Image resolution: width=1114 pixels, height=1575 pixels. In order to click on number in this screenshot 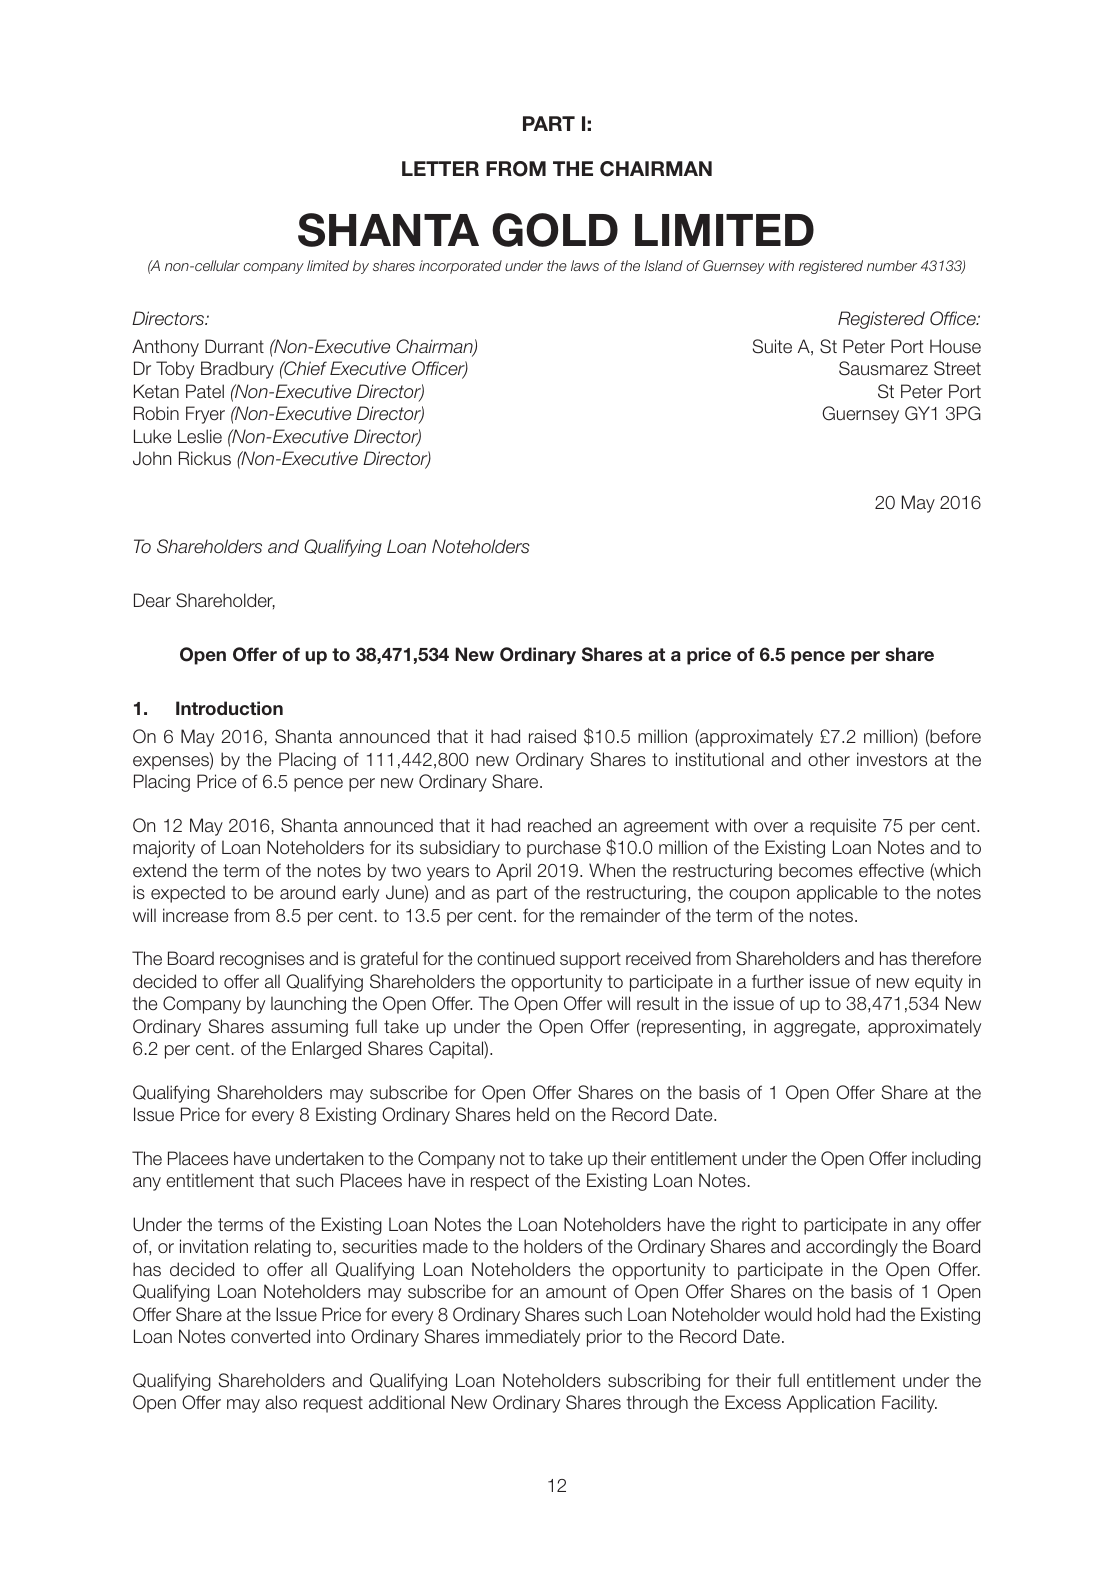, I will do `click(892, 265)`.
